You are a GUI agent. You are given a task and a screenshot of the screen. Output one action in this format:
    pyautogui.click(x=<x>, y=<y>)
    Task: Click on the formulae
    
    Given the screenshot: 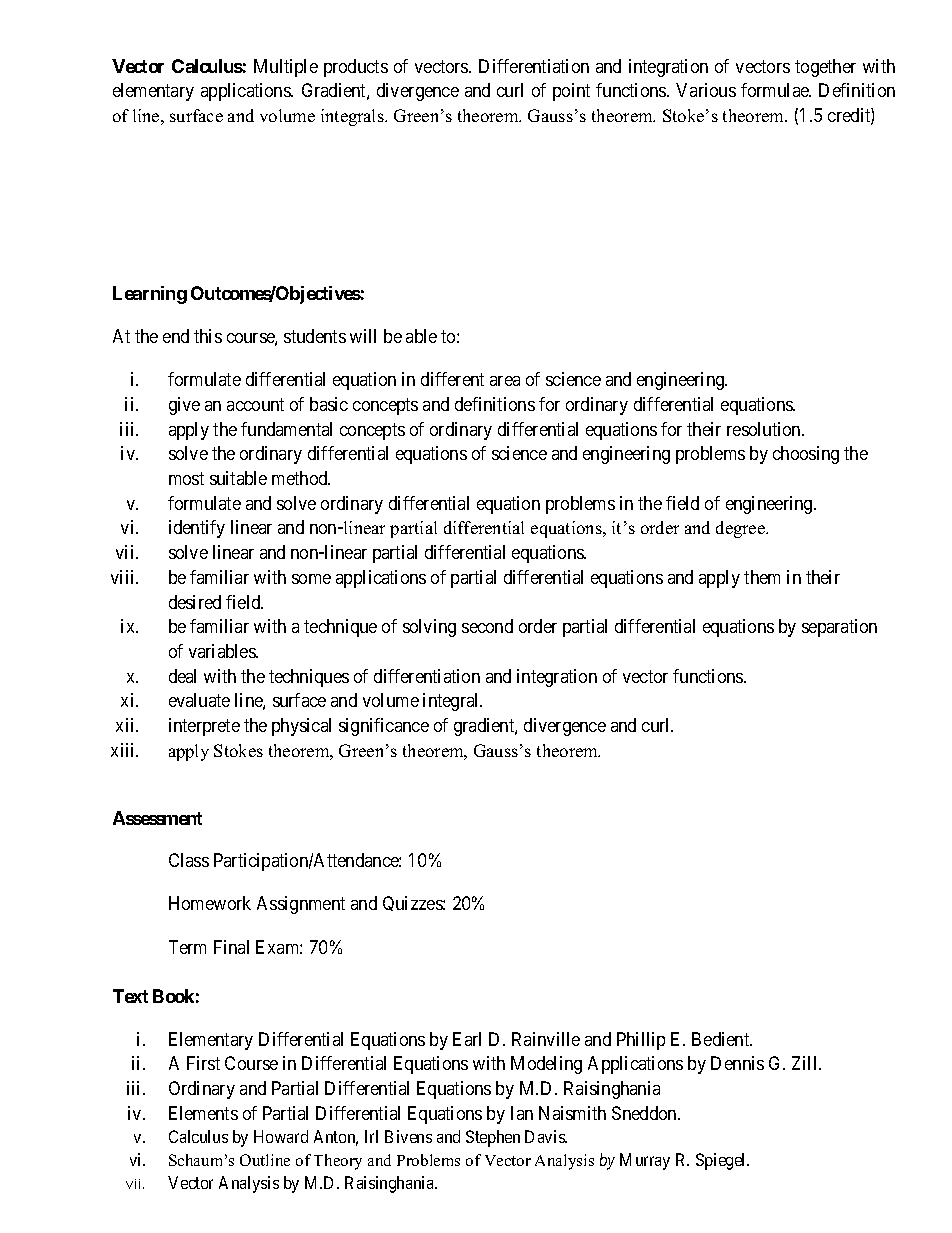 What is the action you would take?
    pyautogui.click(x=776, y=90)
